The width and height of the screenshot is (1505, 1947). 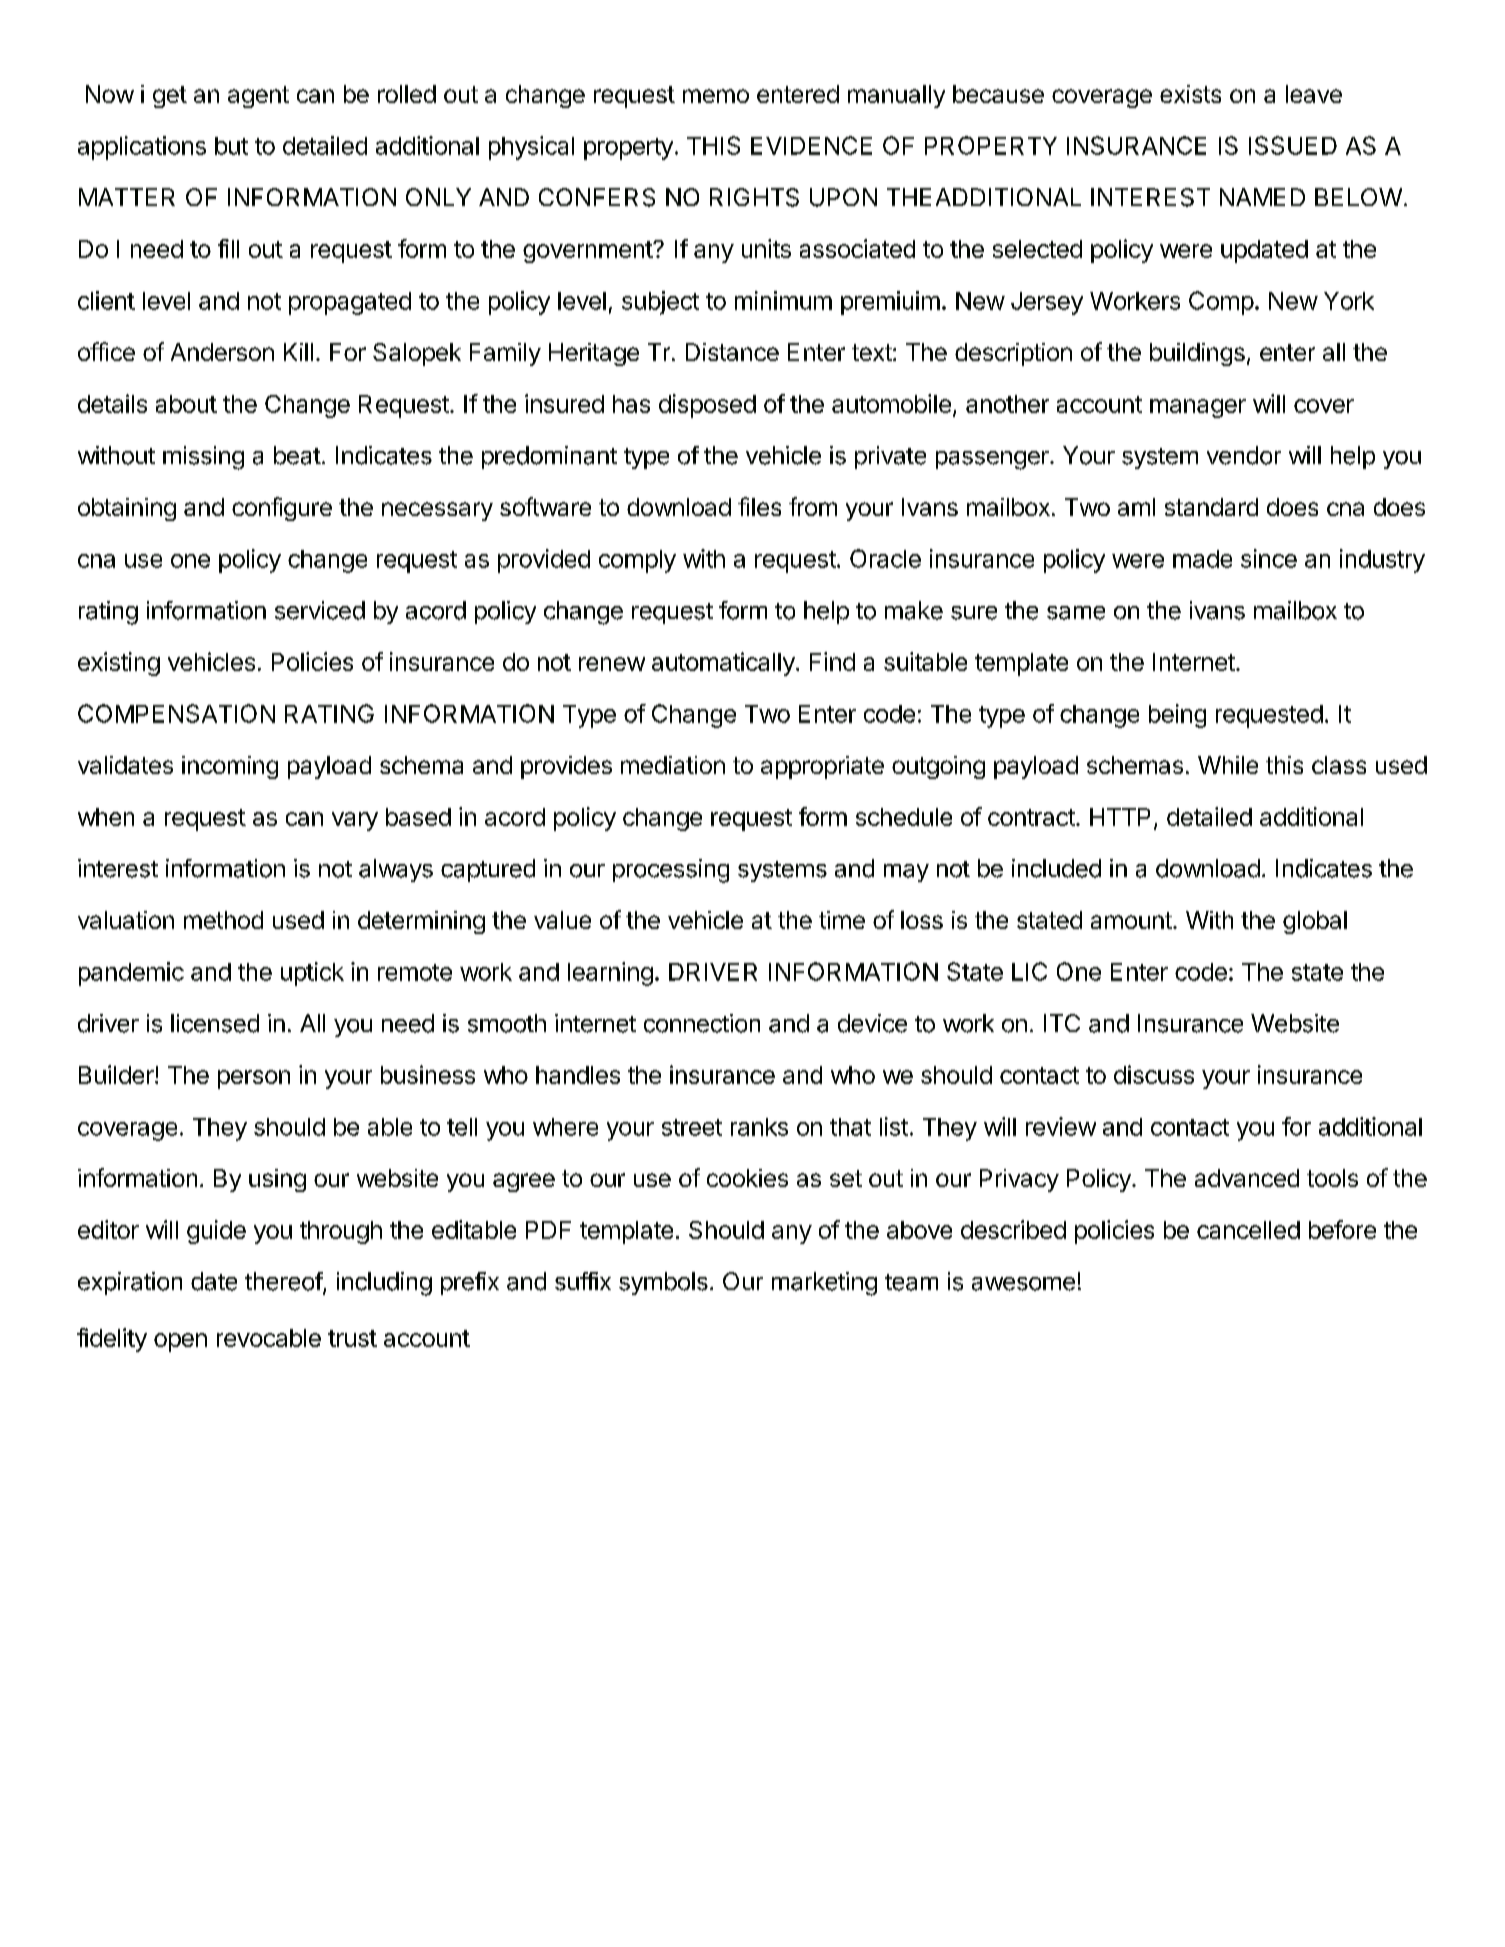 What do you see at coordinates (180, 1342) in the screenshot?
I see `open` at bounding box center [180, 1342].
